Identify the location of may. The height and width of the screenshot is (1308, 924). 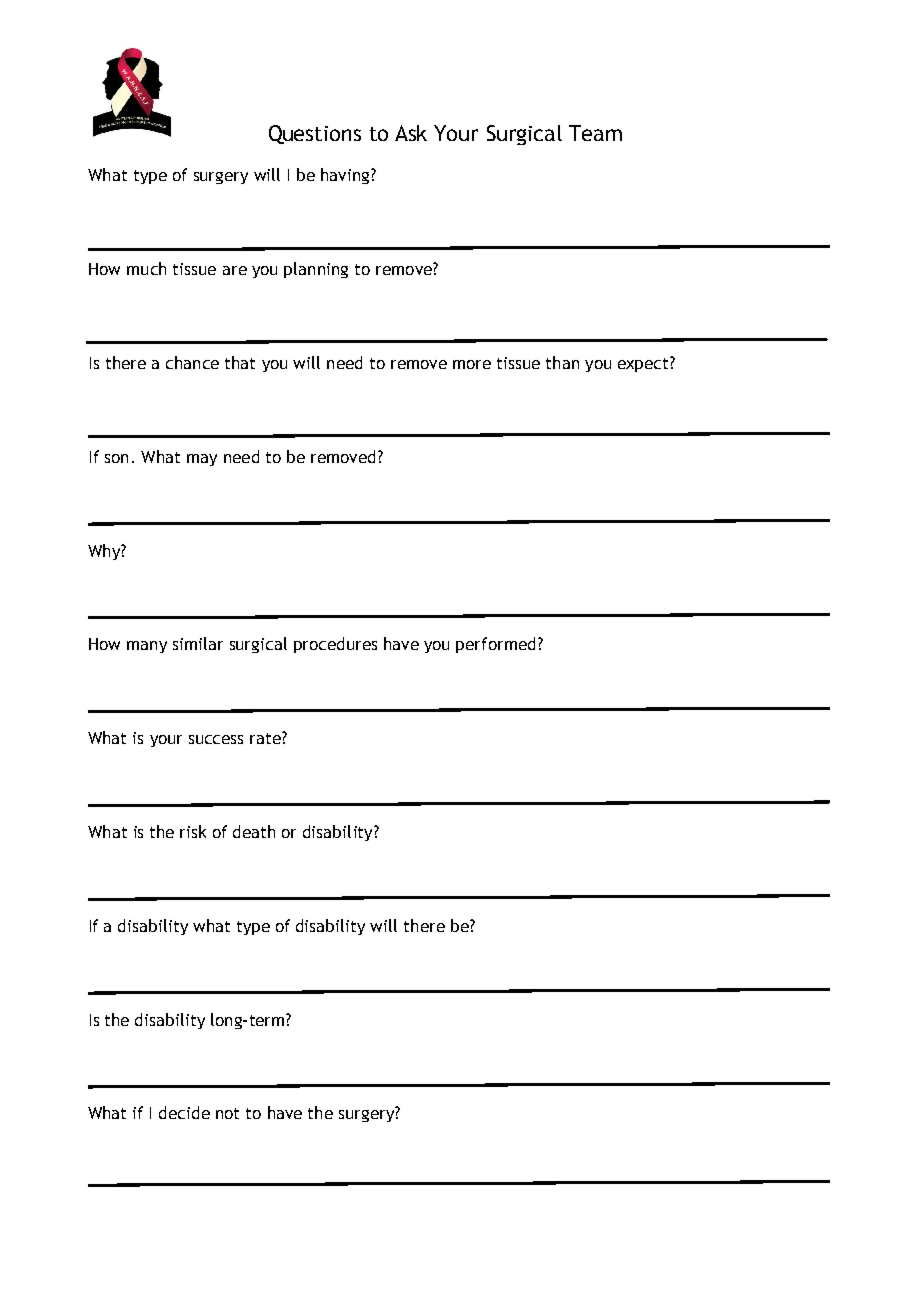
(202, 460).
